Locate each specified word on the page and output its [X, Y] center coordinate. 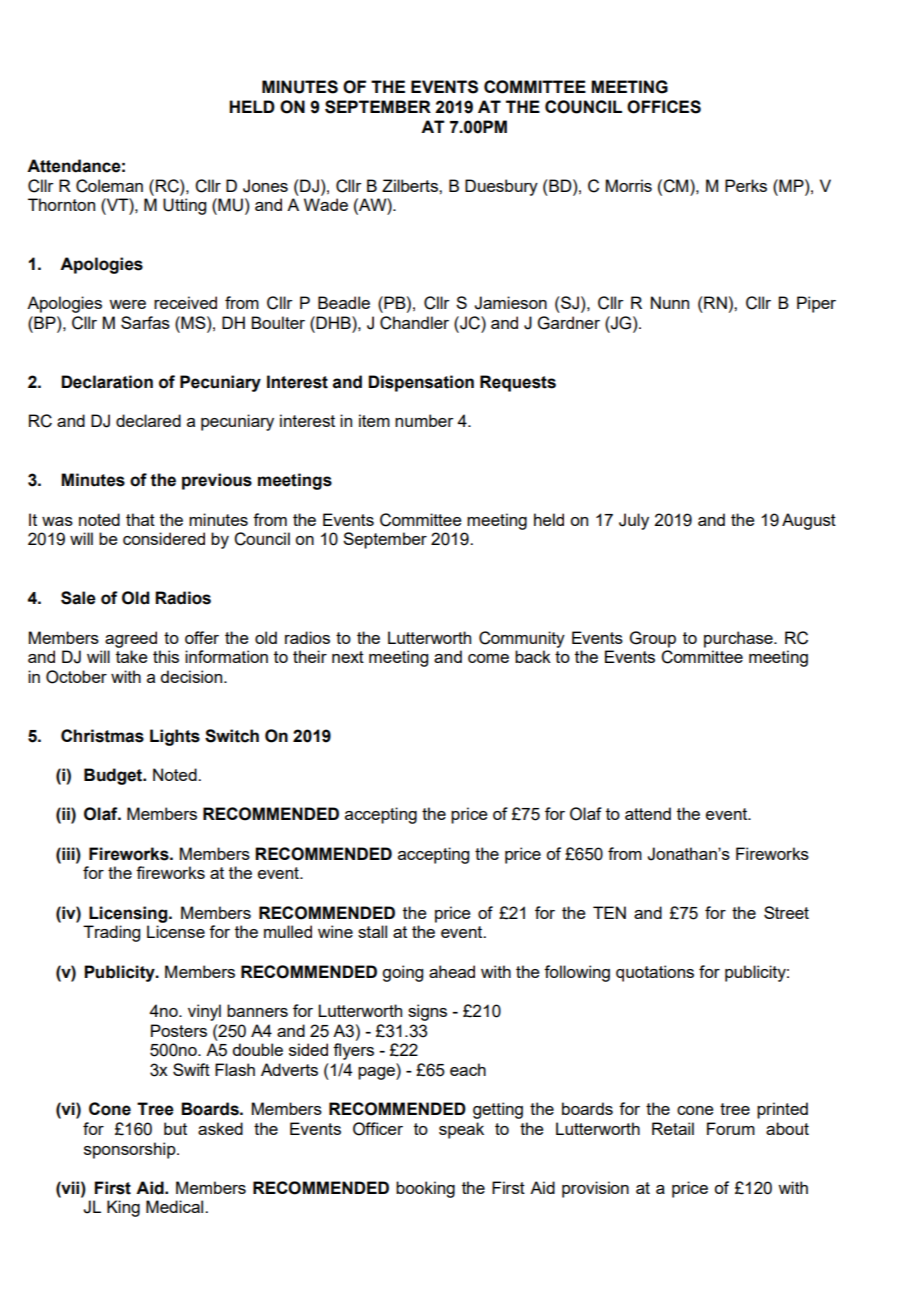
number [424, 420]
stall [372, 931]
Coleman [109, 186]
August [809, 521]
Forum [731, 1128]
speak [461, 1130]
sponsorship [131, 1150]
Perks [746, 185]
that [140, 519]
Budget [114, 776]
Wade [326, 204]
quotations [655, 973]
